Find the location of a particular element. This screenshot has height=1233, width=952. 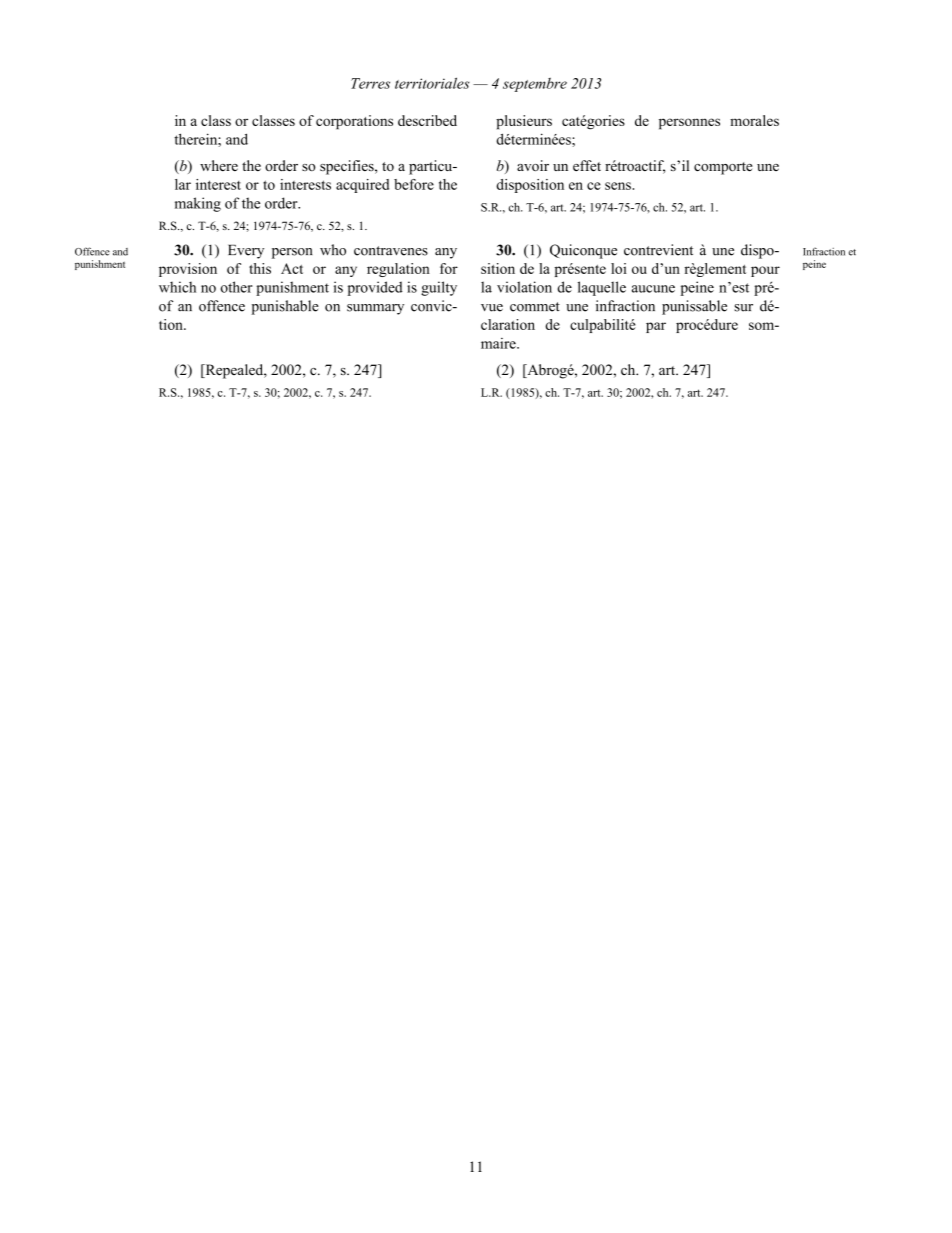

morales is located at coordinates (754, 120).
